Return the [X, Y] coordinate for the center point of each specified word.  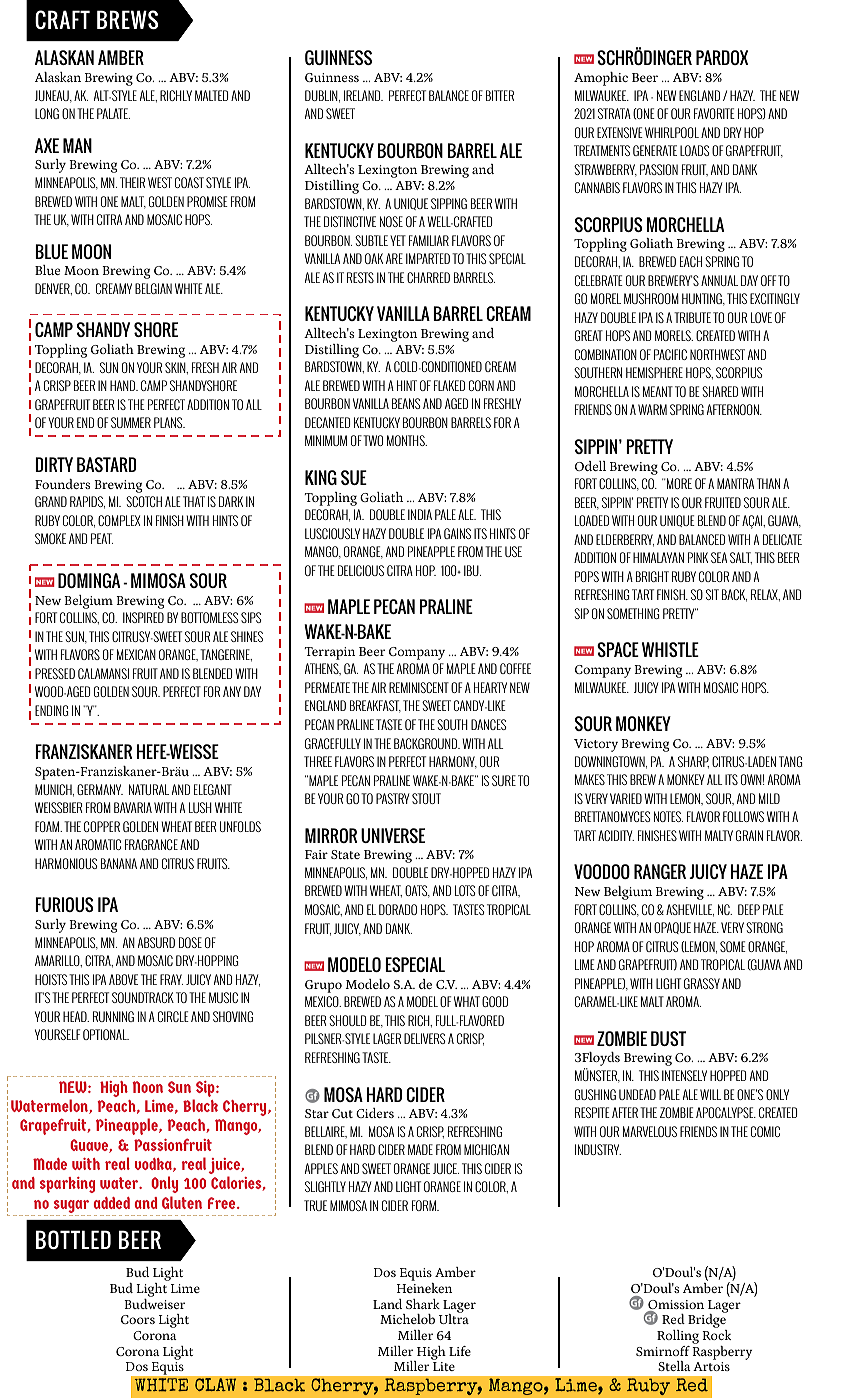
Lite [444, 1366]
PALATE [113, 113]
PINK [698, 557]
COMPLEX [119, 520]
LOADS [694, 150]
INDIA [420, 514]
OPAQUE [672, 928]
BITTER [500, 95]
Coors [138, 1319]
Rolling [678, 1338]
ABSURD [156, 942]
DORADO [398, 909]
